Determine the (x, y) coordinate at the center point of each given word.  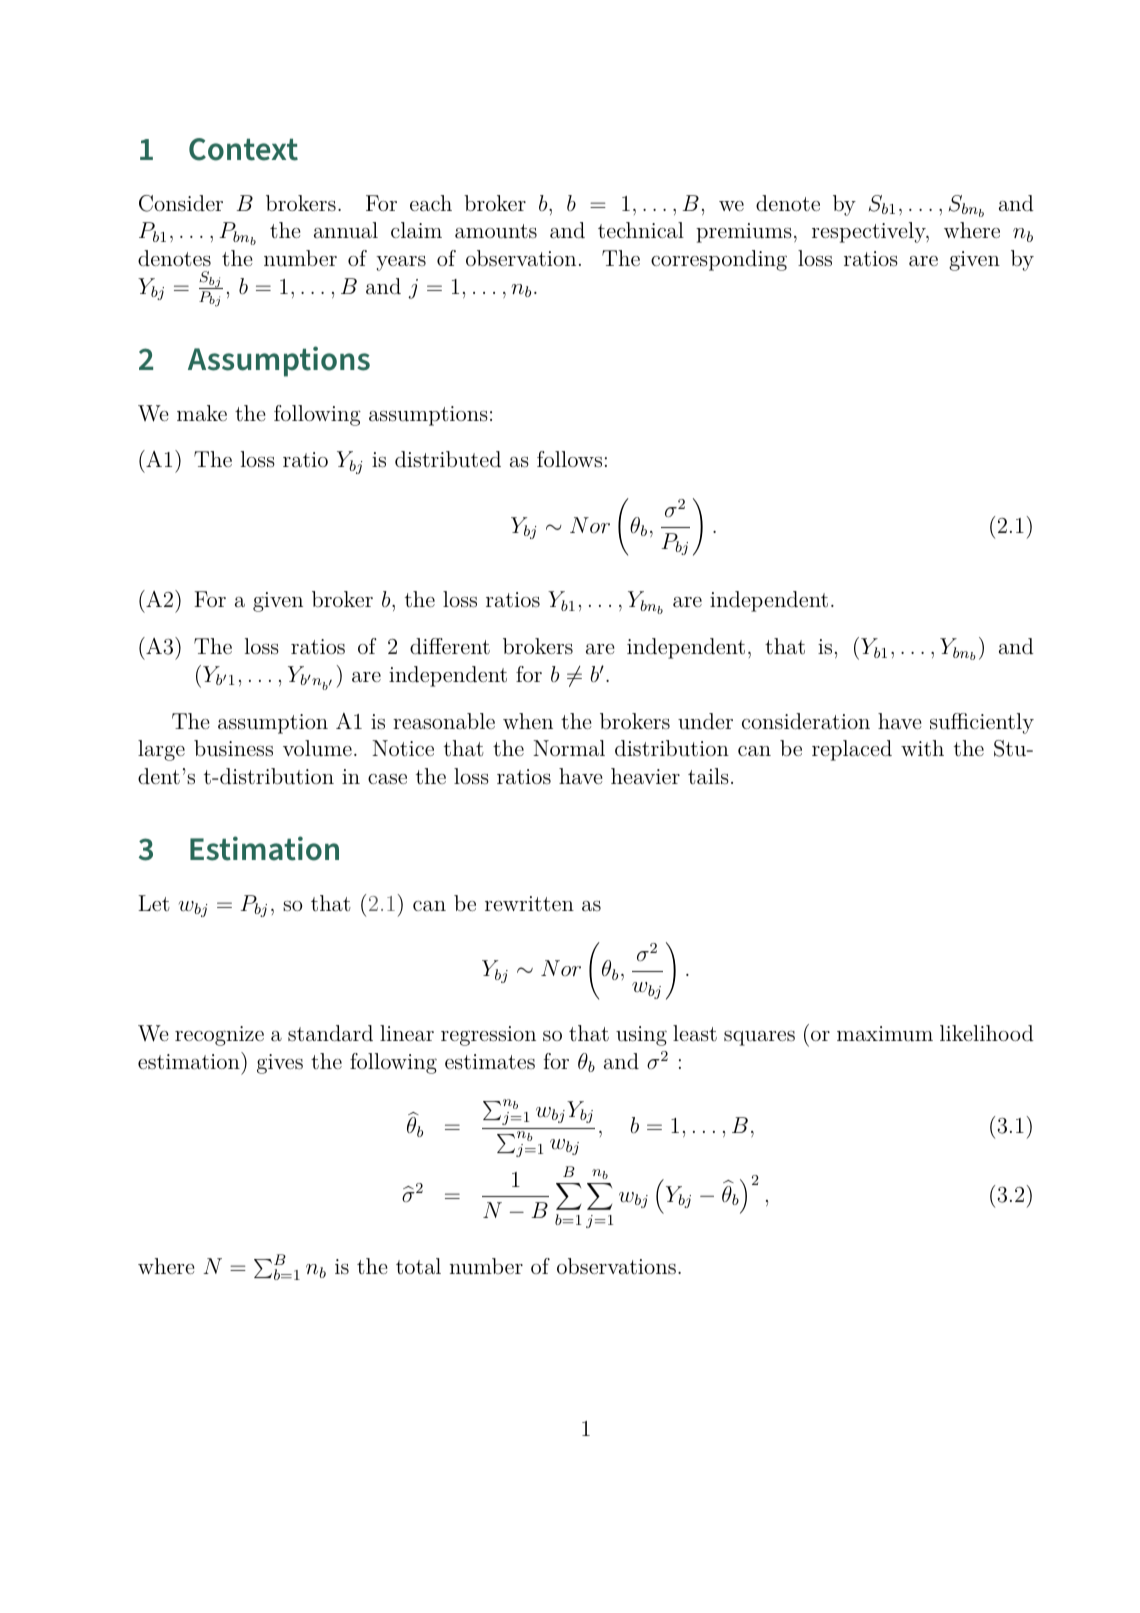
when (528, 721)
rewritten (529, 903)
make (202, 413)
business (233, 748)
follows (569, 459)
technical (641, 230)
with (922, 748)
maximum (885, 1034)
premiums (744, 233)
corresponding (719, 260)
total (418, 1266)
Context (243, 149)
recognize (219, 1036)
